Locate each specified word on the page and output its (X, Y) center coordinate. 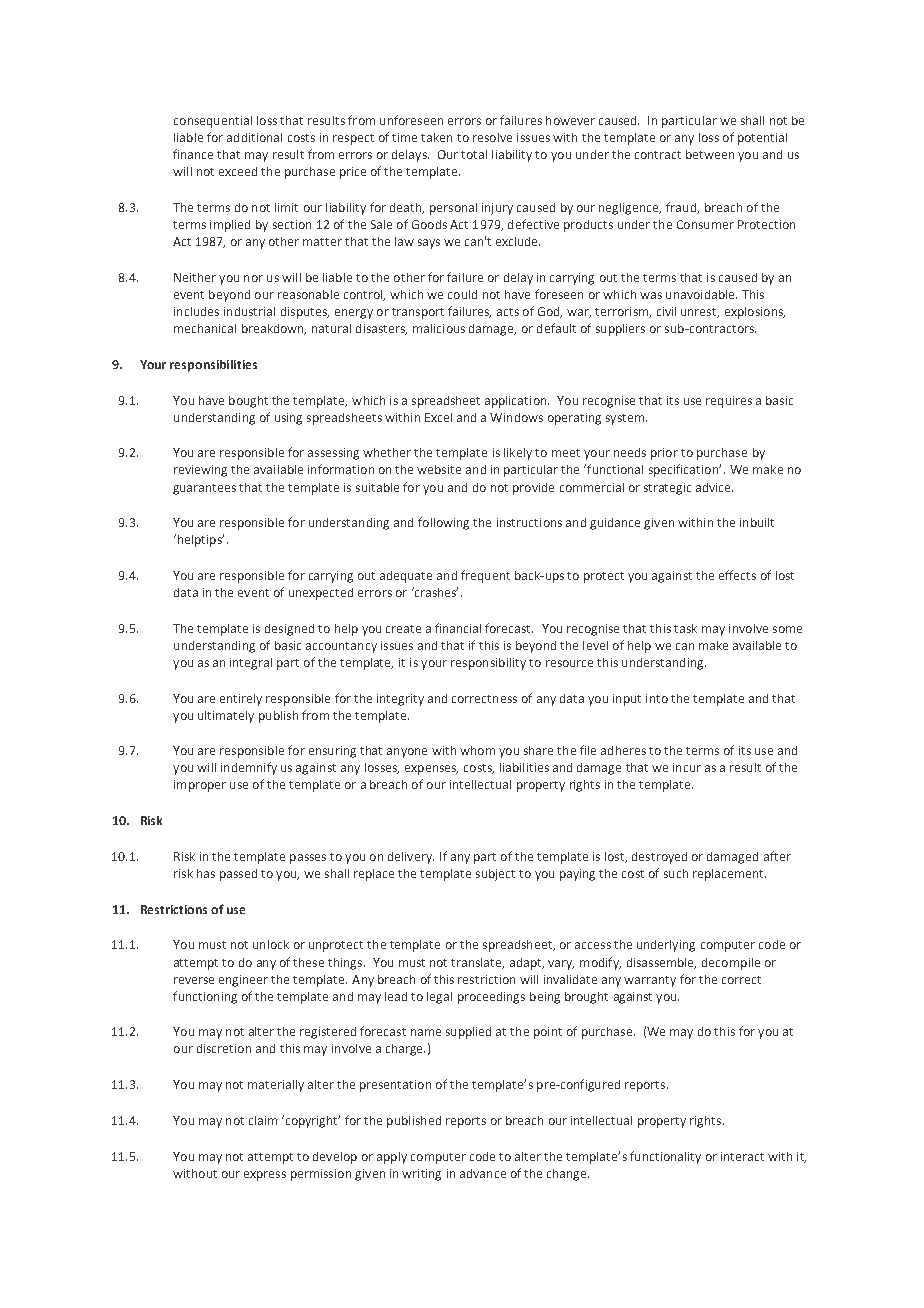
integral (251, 664)
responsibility (488, 664)
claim (263, 1120)
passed (238, 875)
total (474, 154)
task (685, 628)
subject (495, 875)
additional (254, 137)
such (676, 873)
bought (248, 402)
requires (729, 402)
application (517, 402)
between (710, 154)
